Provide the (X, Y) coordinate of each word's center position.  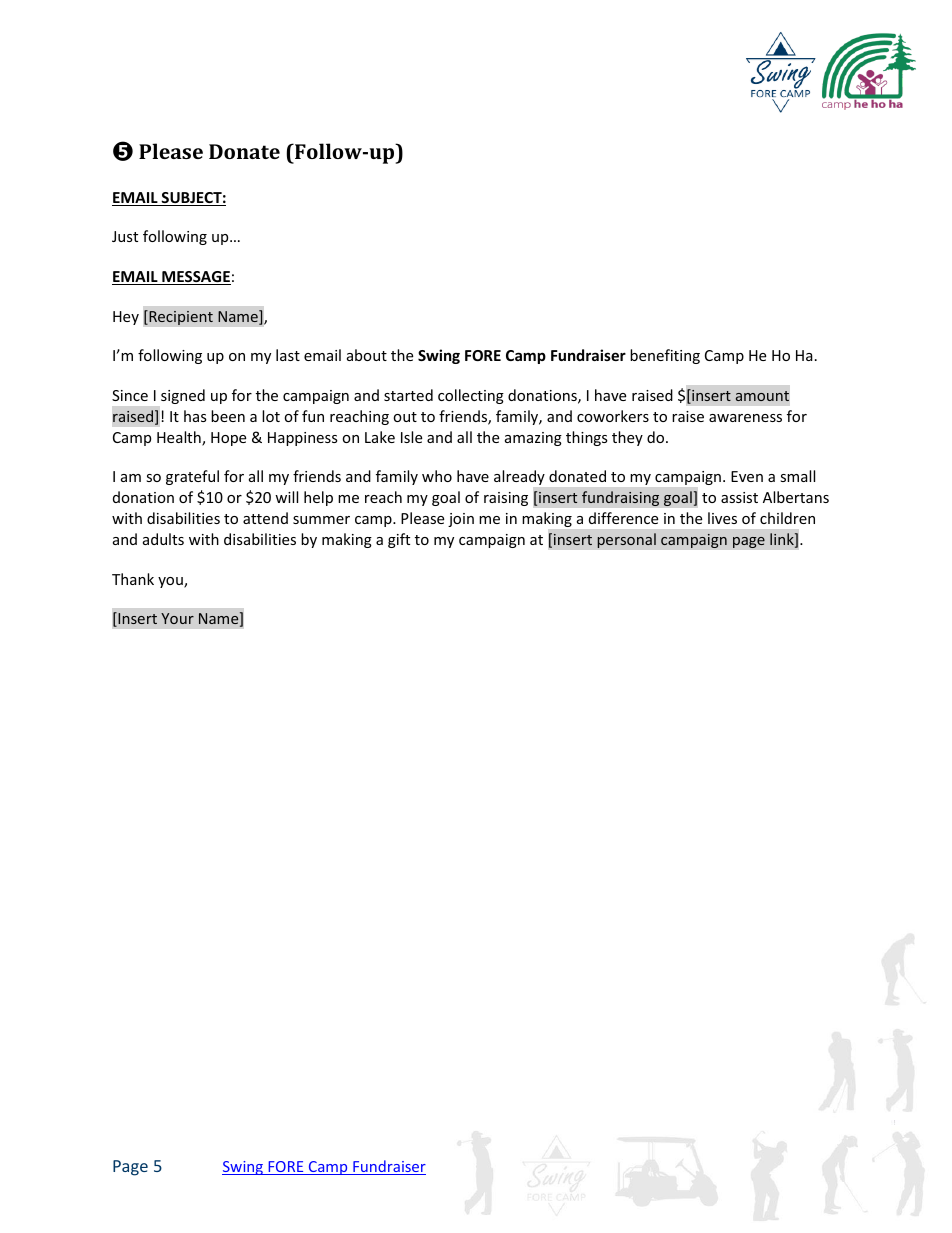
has (195, 416)
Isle (411, 437)
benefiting (665, 356)
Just (125, 236)
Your (177, 618)
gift (399, 540)
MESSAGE (195, 278)
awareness (745, 418)
